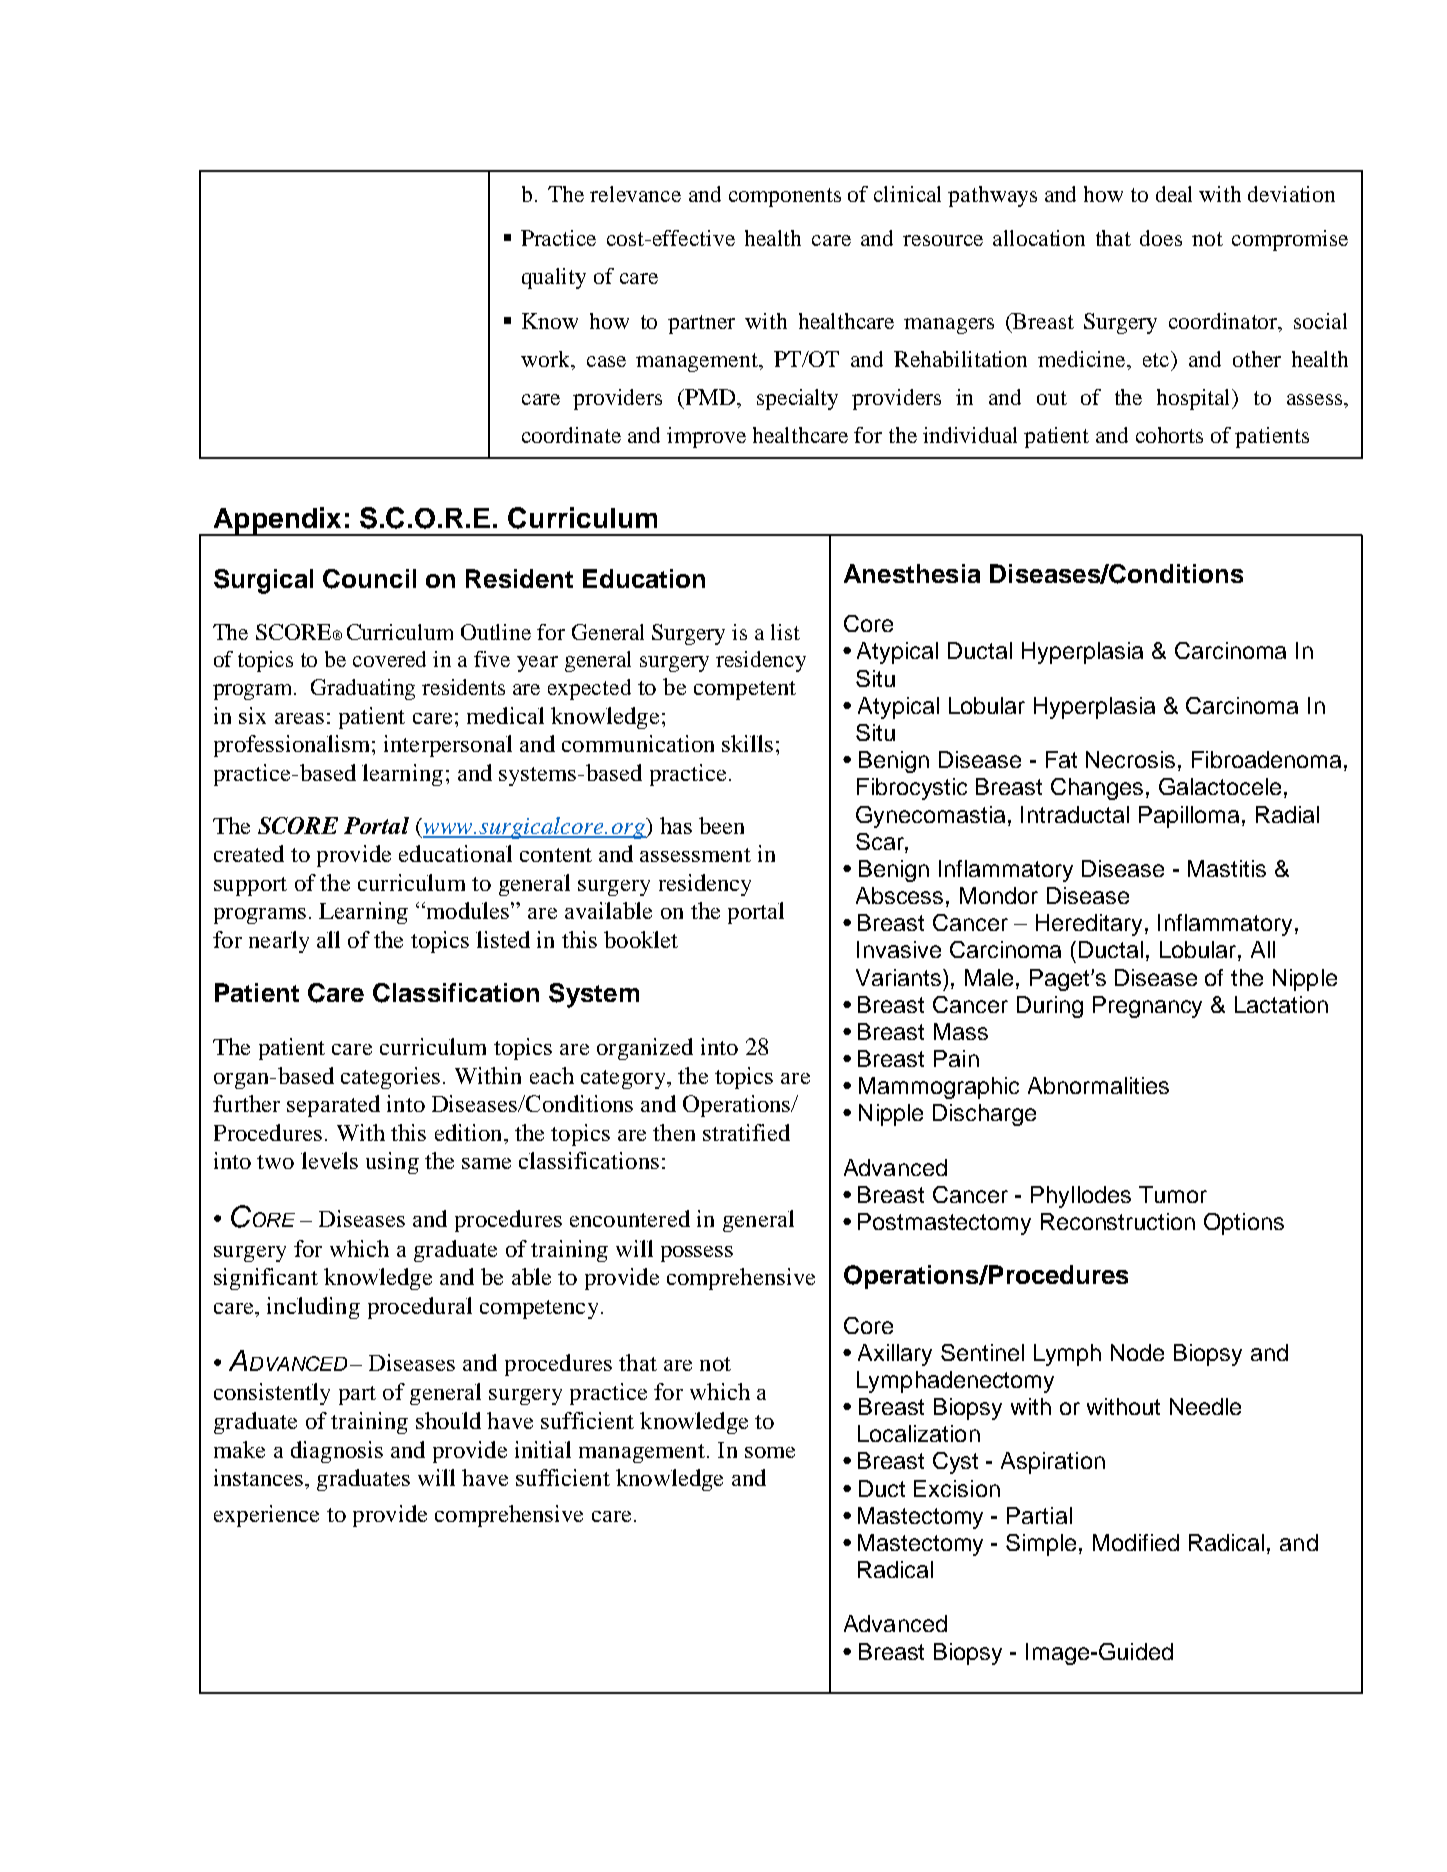 This screenshot has height=1872, width=1447. What do you see at coordinates (912, 573) in the screenshot?
I see `Anesthesia` at bounding box center [912, 573].
